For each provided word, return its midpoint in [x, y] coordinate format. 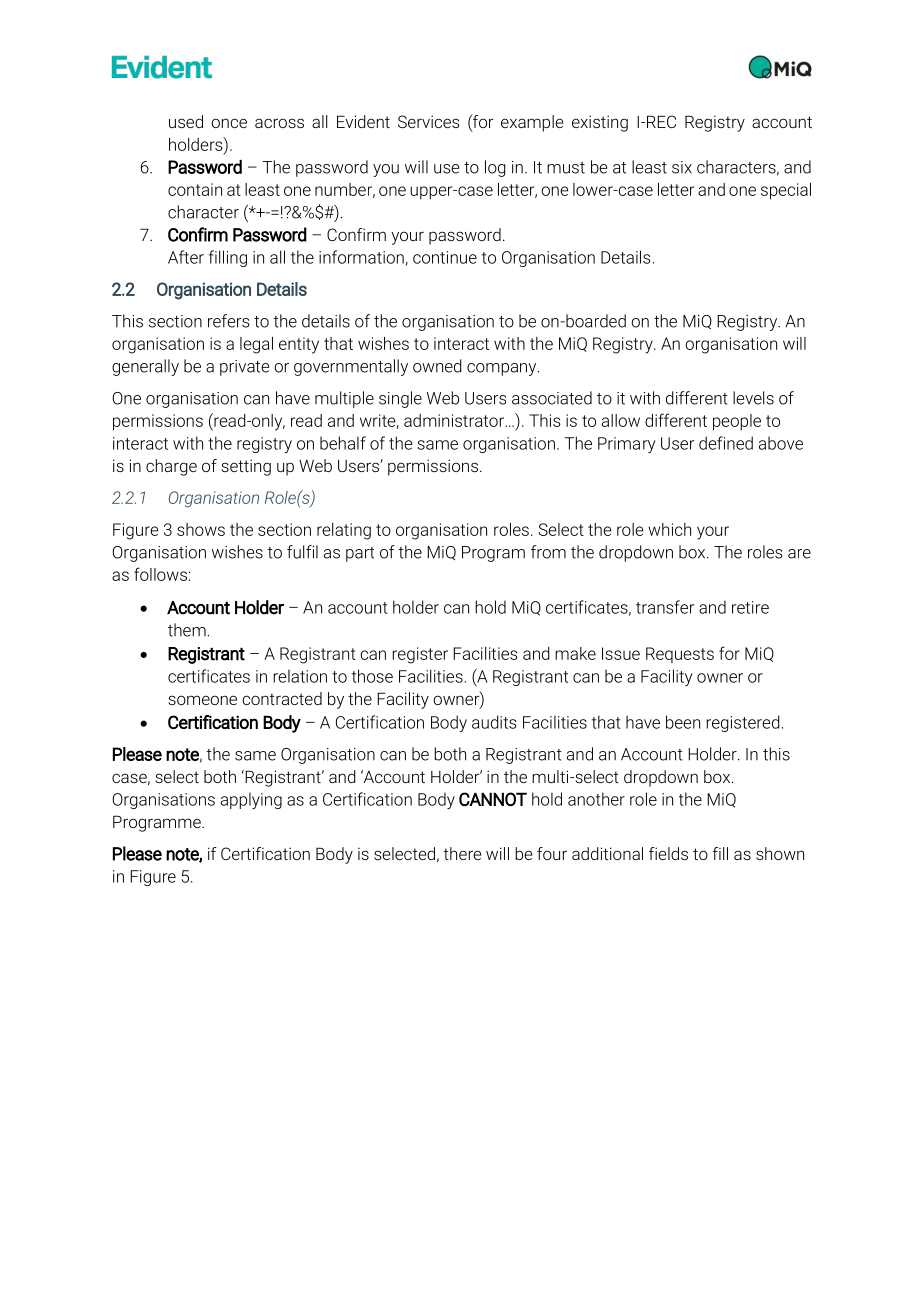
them [188, 630]
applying [251, 800]
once [229, 123]
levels [753, 398]
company [503, 369]
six [682, 167]
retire [750, 607]
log [495, 168]
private [244, 368]
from [548, 552]
